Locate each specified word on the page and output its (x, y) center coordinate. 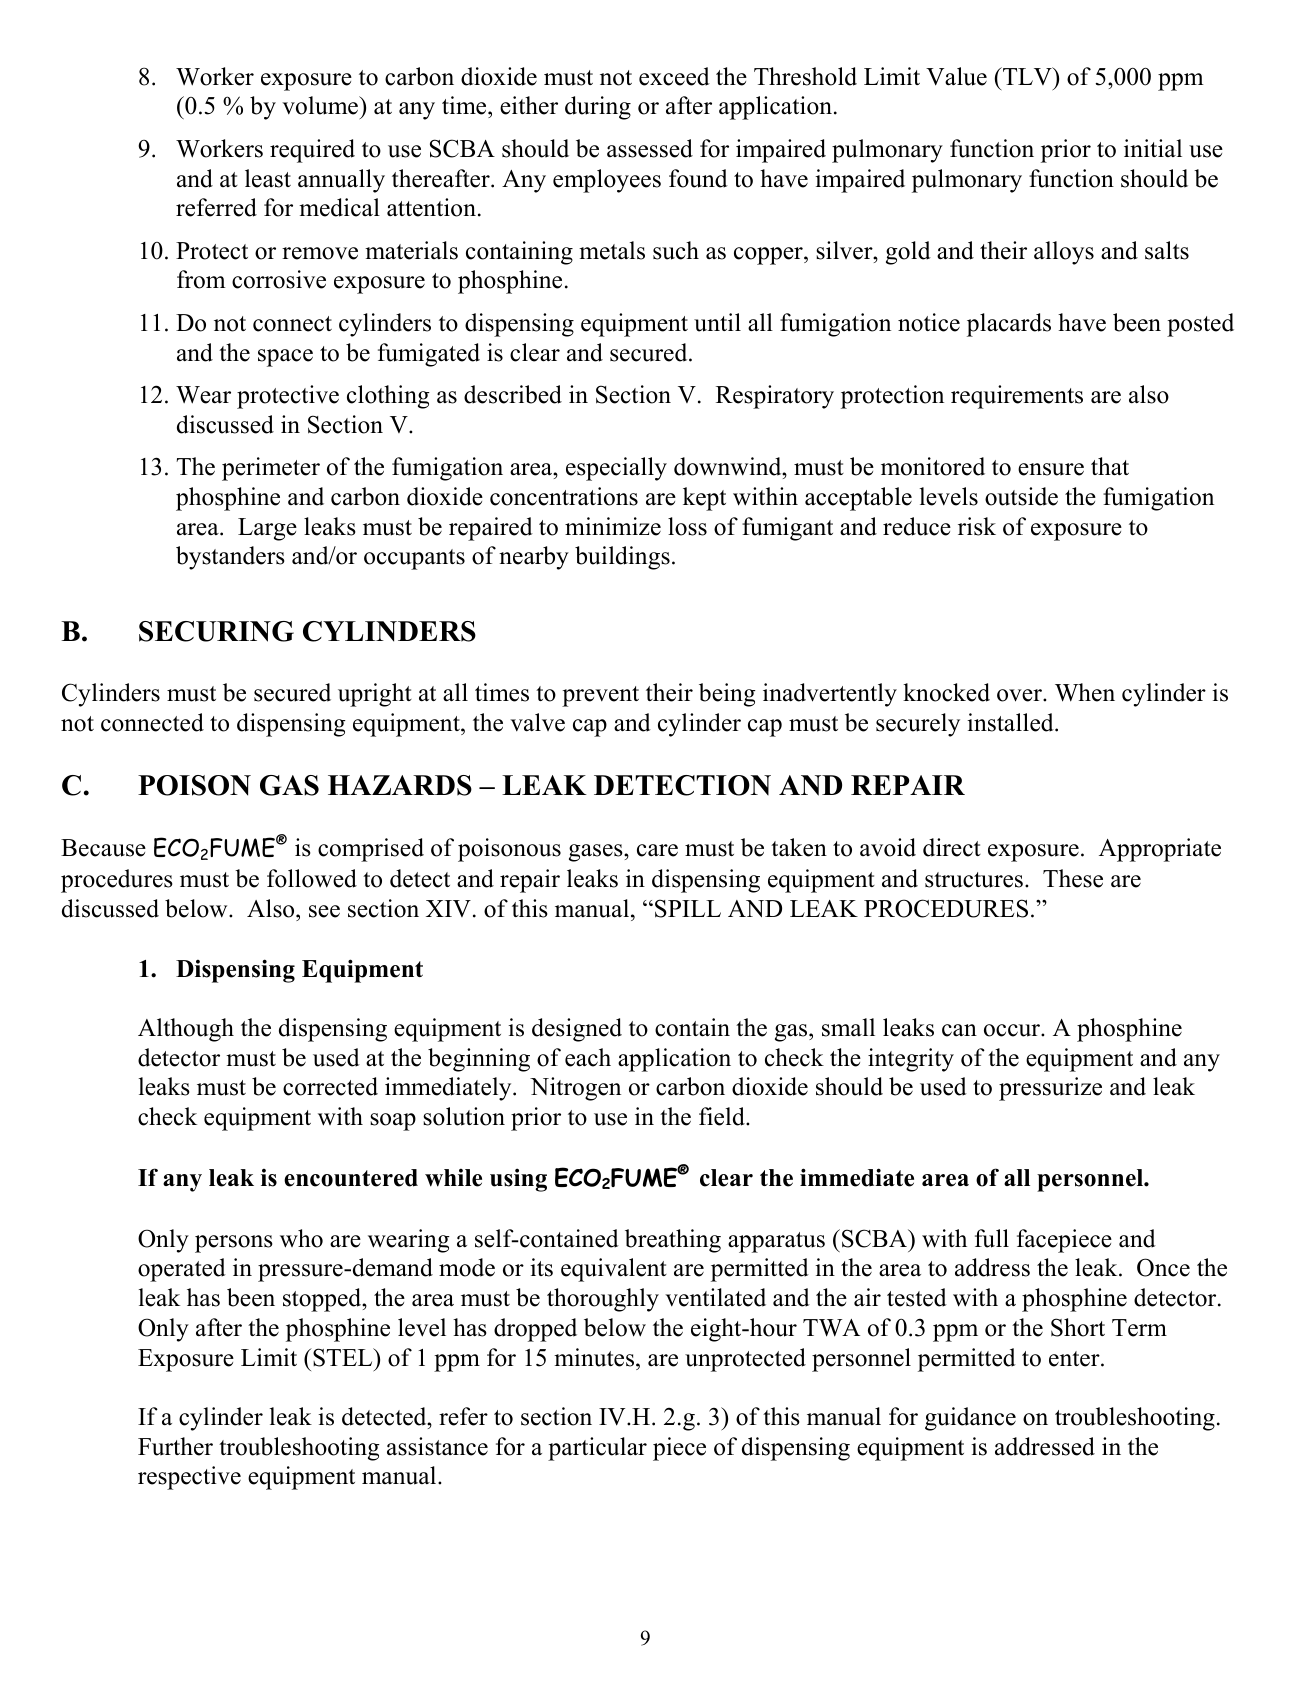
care (657, 850)
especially (616, 469)
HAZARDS (400, 785)
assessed (650, 148)
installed (1011, 722)
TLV (1027, 76)
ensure (1051, 469)
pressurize (1050, 1089)
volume (321, 105)
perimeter (271, 469)
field (723, 1116)
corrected (330, 1086)
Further (175, 1446)
